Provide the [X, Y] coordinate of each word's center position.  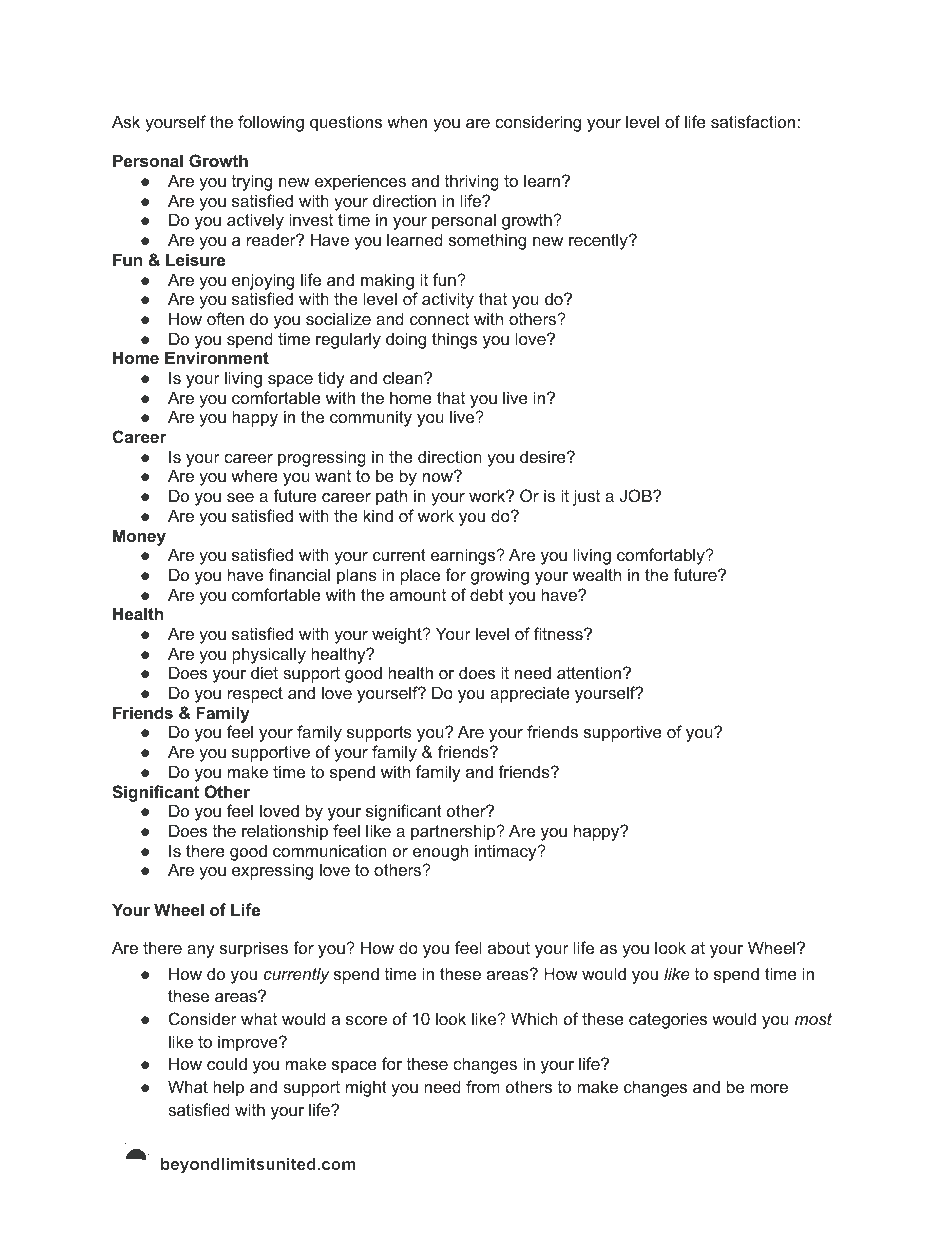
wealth [597, 574]
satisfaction [754, 121]
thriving [472, 182]
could [227, 1063]
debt [487, 594]
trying [252, 182]
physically [269, 655]
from [483, 1086]
